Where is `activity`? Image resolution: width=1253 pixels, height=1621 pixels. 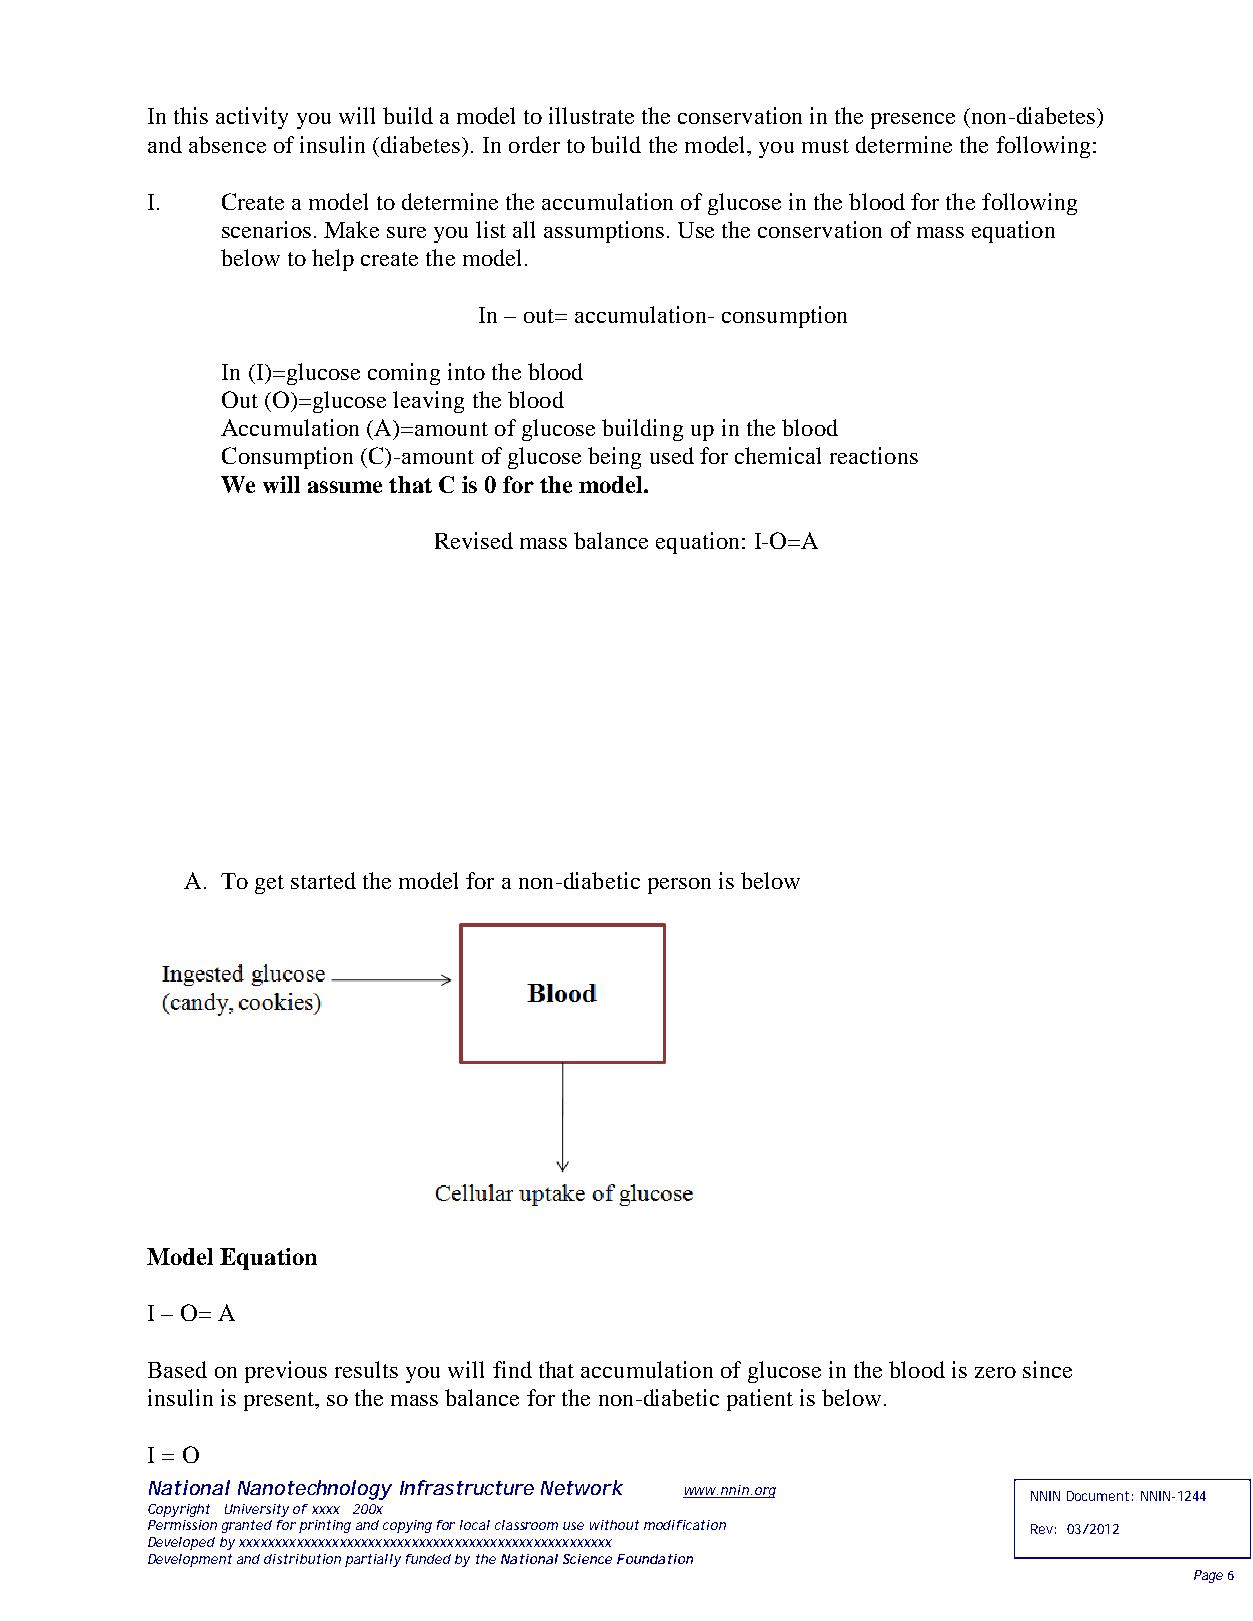
activity is located at coordinates (252, 118).
